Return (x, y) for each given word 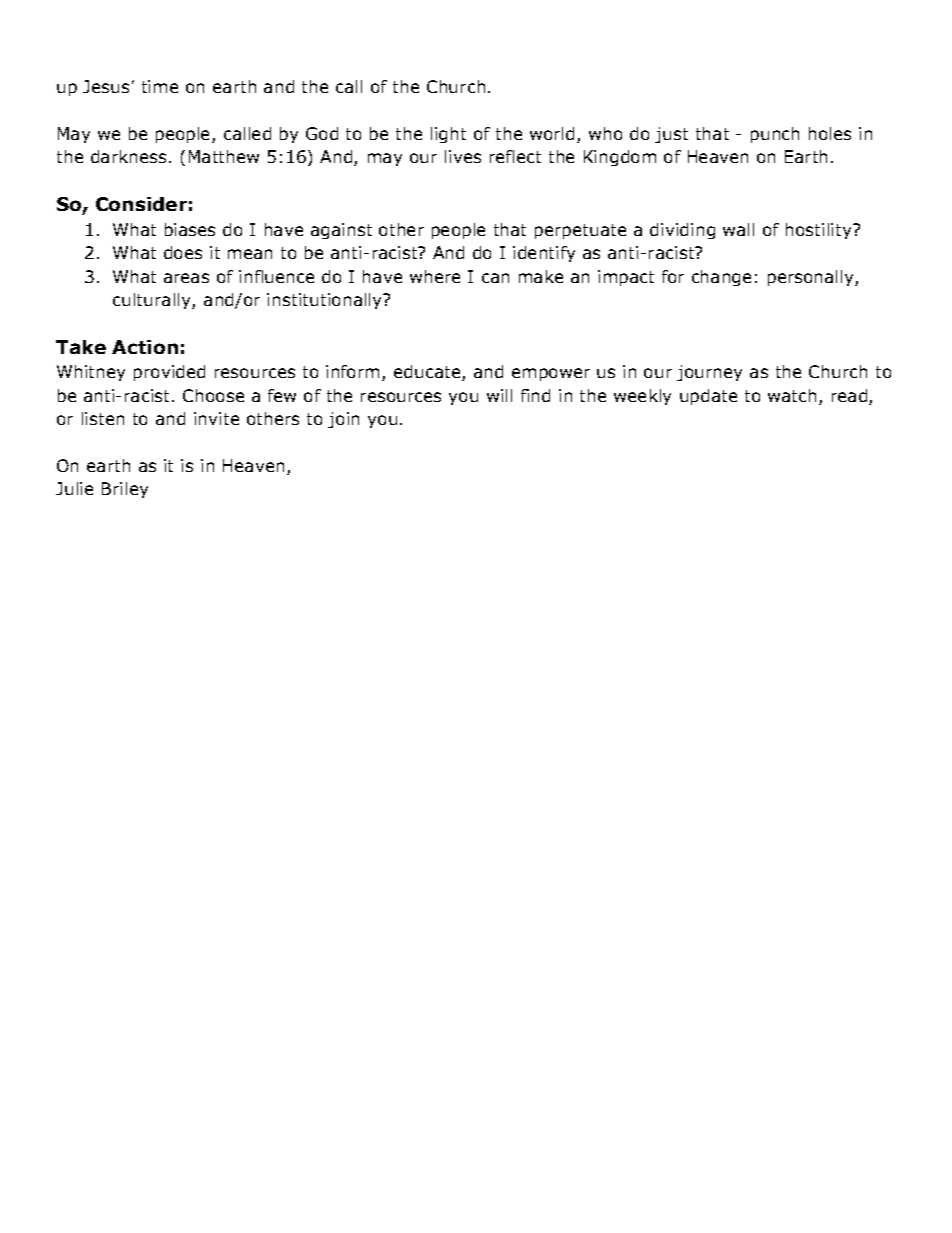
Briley (125, 490)
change (721, 278)
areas (186, 278)
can (495, 278)
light (448, 135)
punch (775, 135)
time (160, 86)
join (343, 420)
